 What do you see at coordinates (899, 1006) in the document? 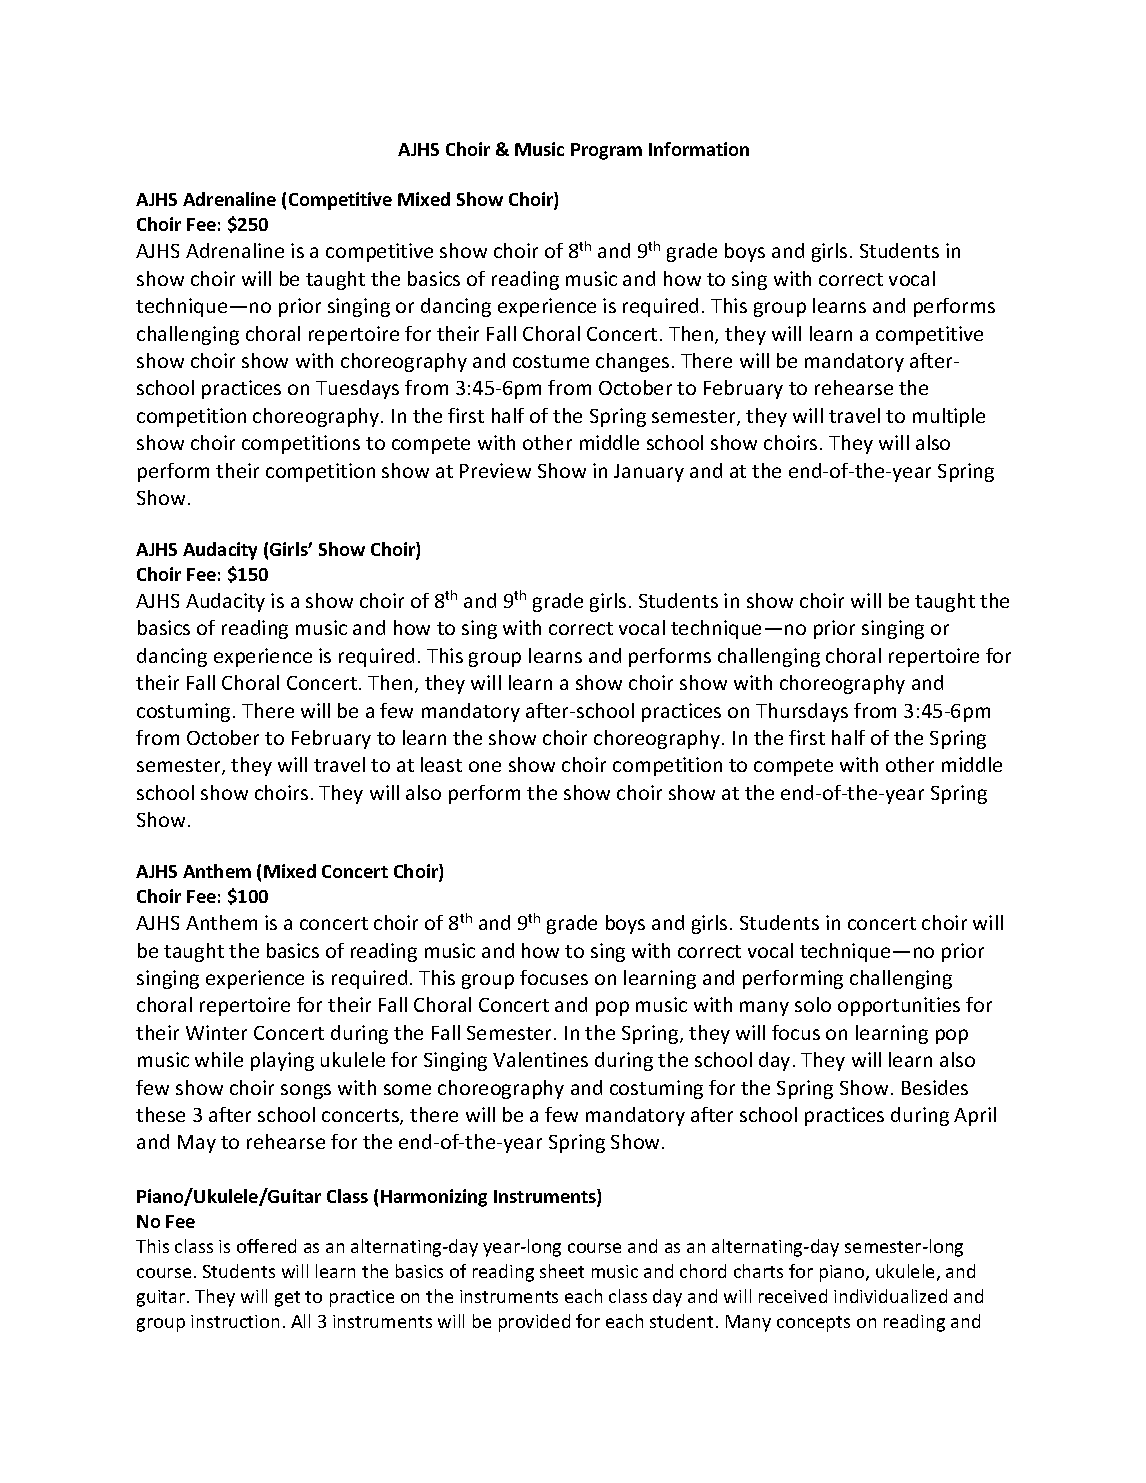
I see `opportunities` at bounding box center [899, 1006].
